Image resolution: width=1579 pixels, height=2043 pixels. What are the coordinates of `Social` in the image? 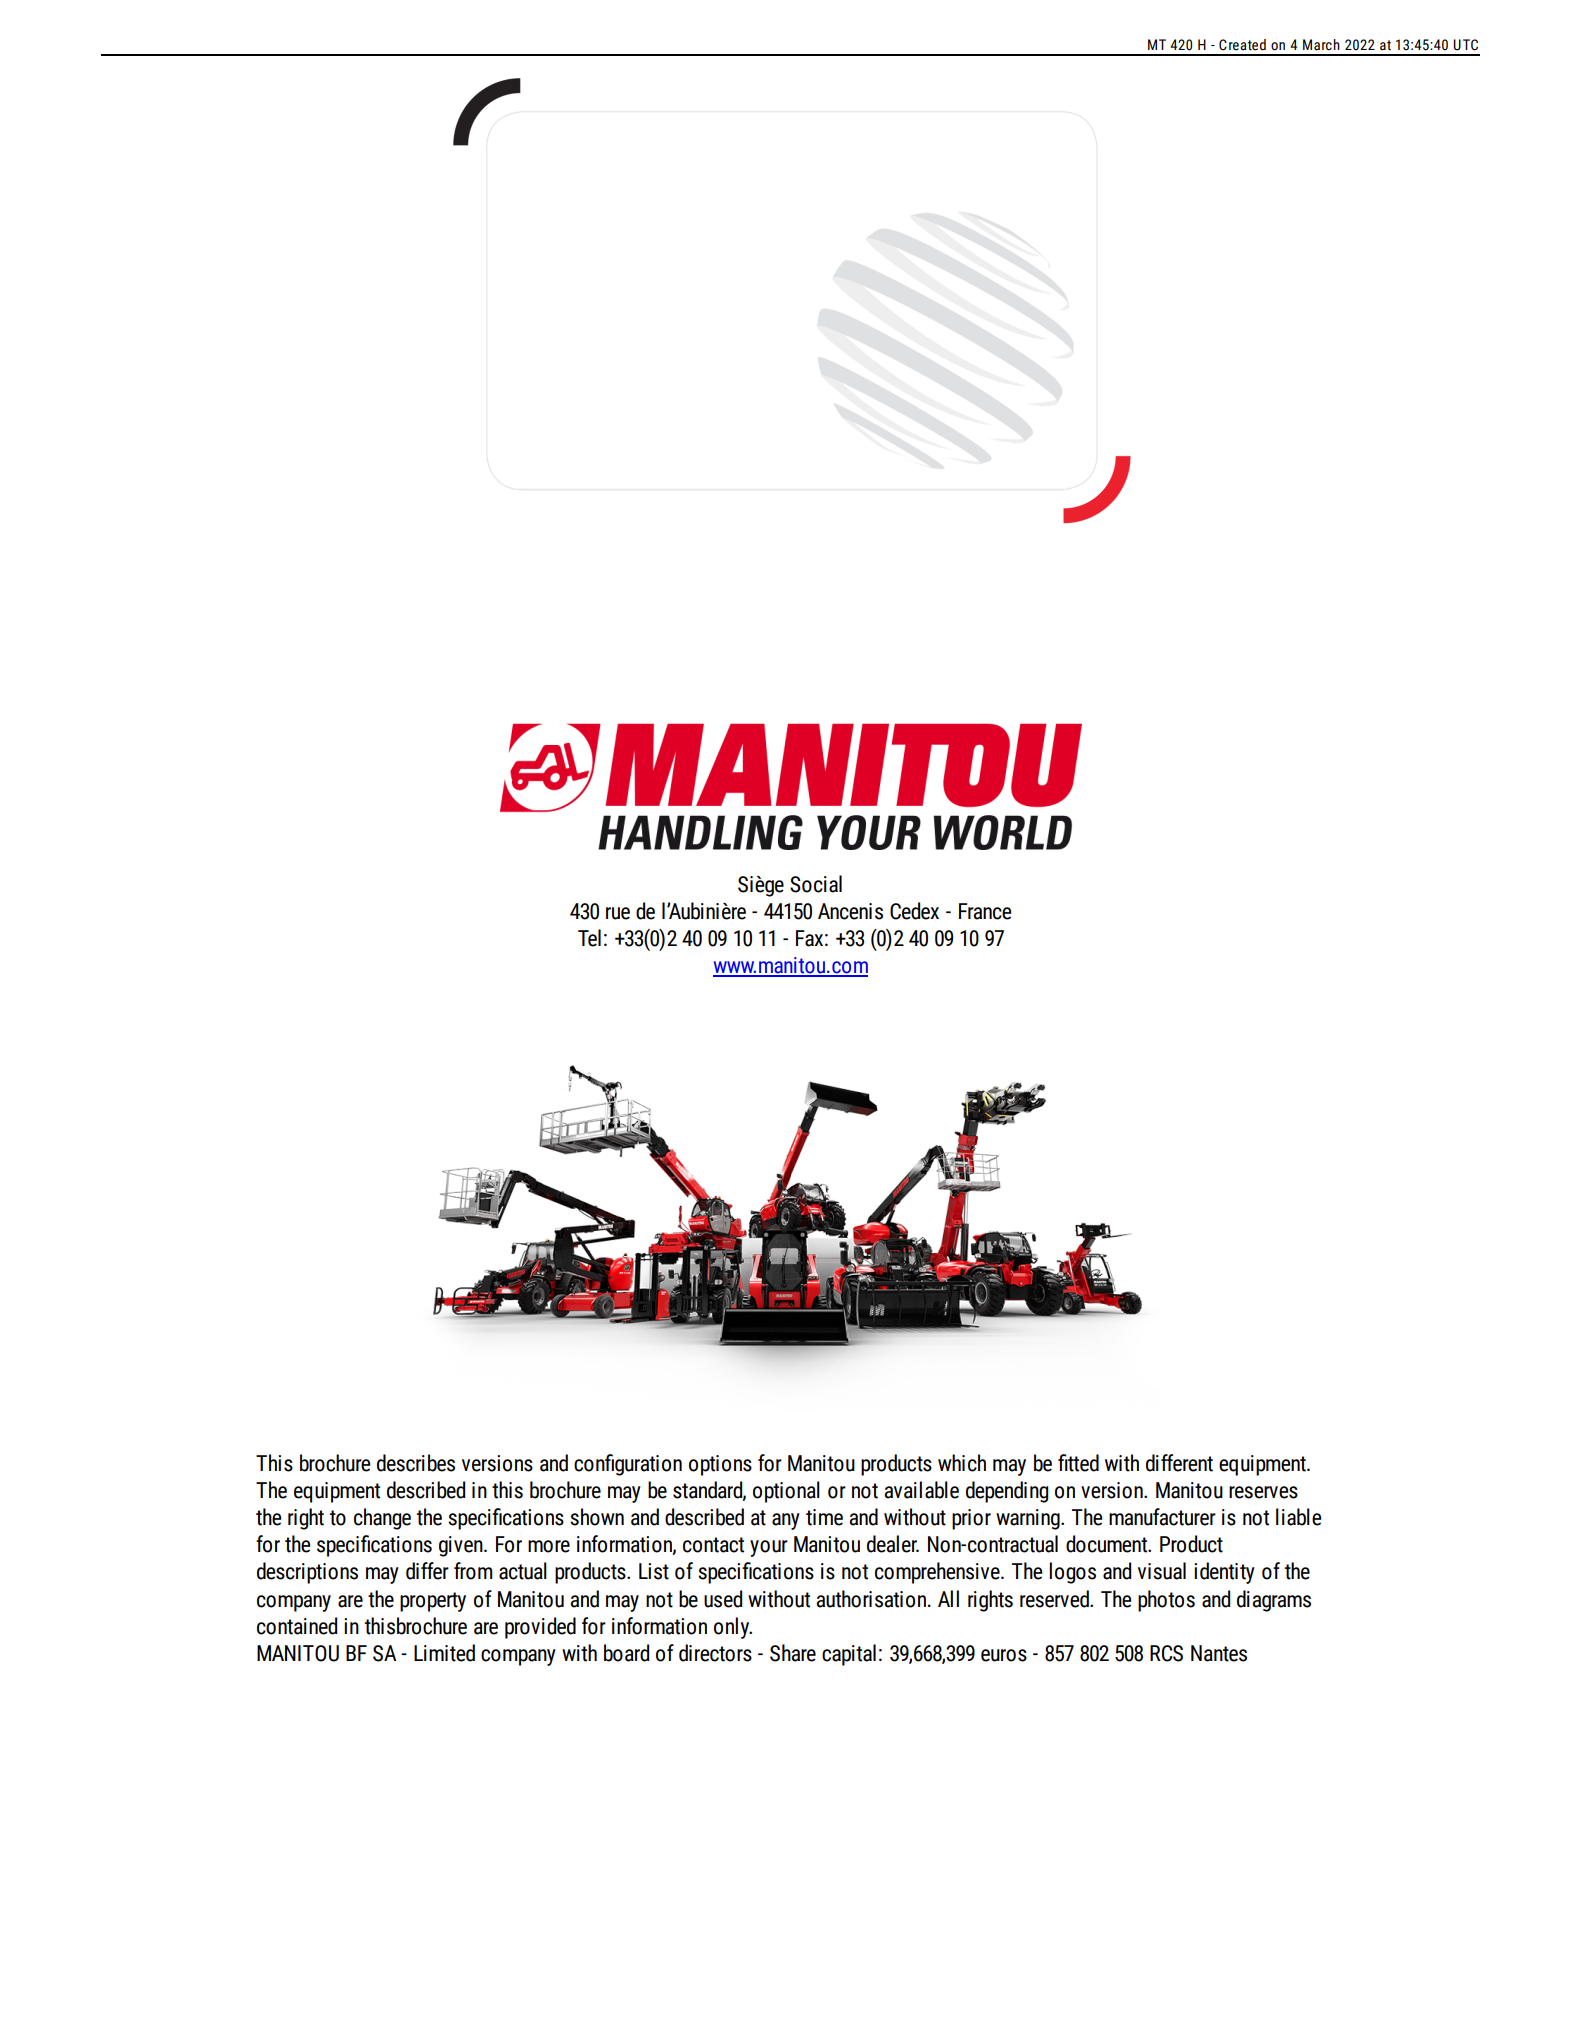 It's located at (816, 884).
